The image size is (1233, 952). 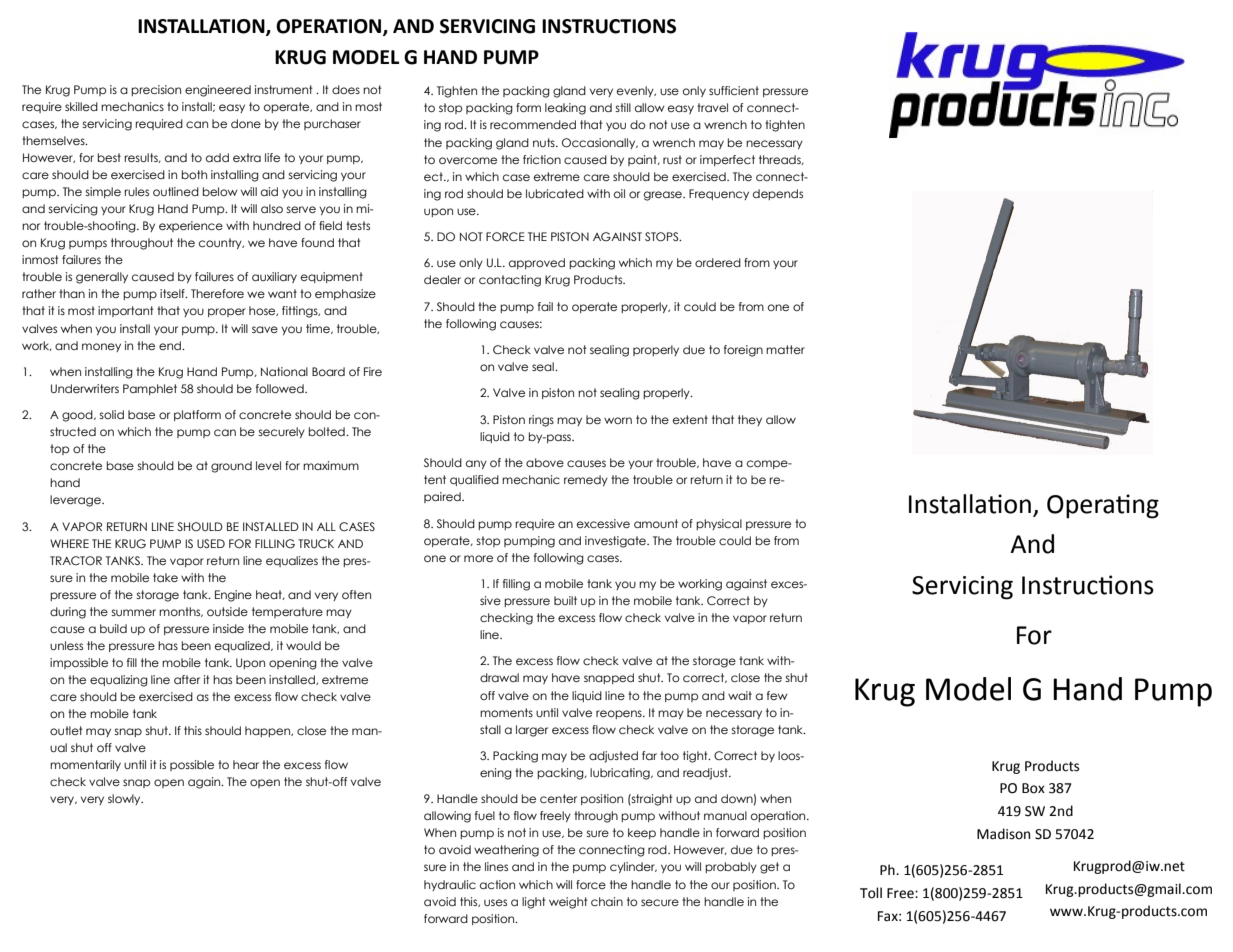 What do you see at coordinates (568, 903) in the page?
I see `weight` at bounding box center [568, 903].
